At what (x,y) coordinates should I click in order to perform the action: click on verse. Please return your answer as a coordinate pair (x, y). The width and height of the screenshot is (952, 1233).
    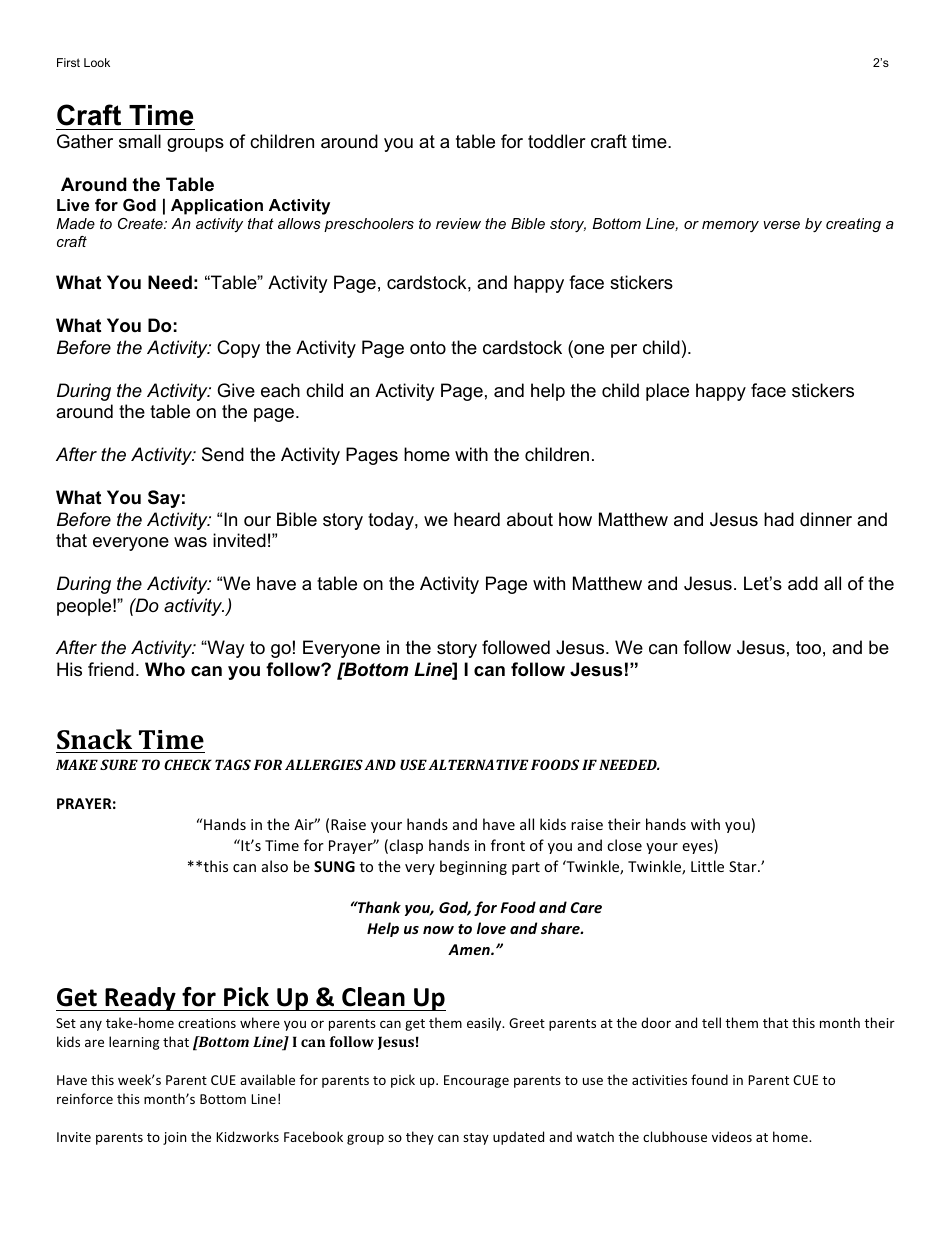
    Looking at the image, I should click on (781, 225).
